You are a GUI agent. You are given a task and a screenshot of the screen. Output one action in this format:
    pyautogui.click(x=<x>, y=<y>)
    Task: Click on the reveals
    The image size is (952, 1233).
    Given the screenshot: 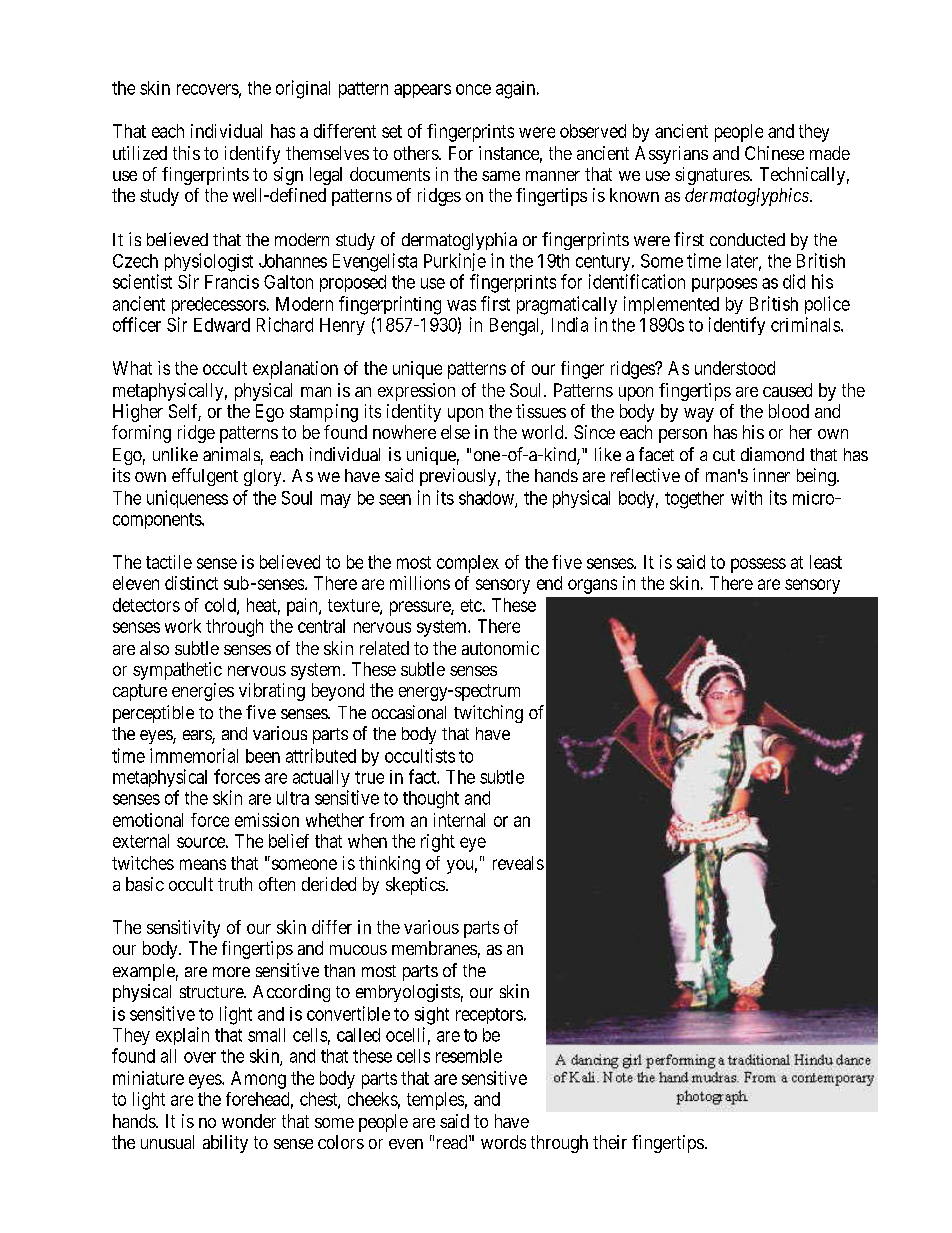 What is the action you would take?
    pyautogui.click(x=518, y=863)
